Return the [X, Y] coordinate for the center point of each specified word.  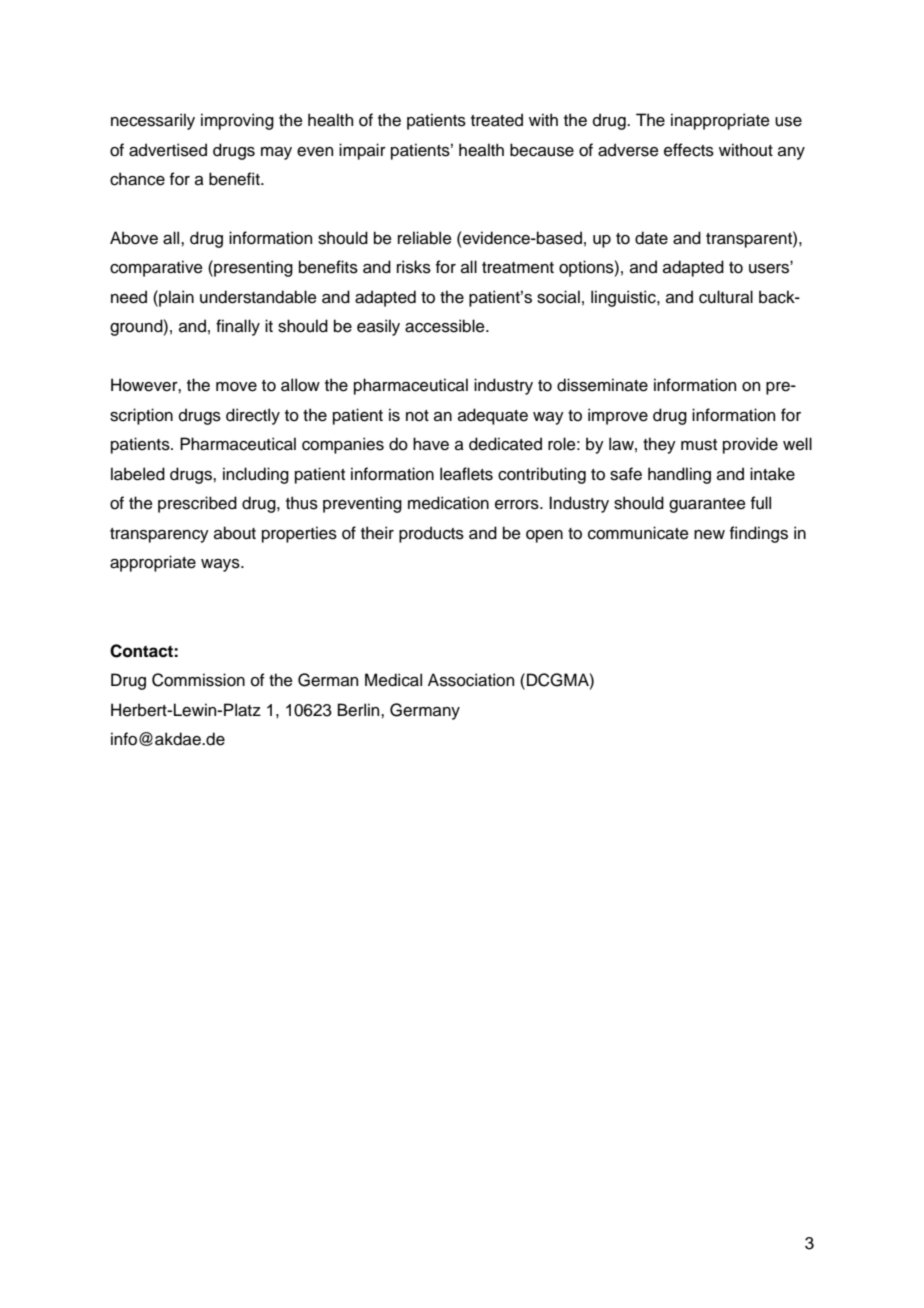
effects [689, 150]
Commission [198, 680]
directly [253, 416]
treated [497, 120]
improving [237, 121]
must [699, 445]
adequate [493, 416]
